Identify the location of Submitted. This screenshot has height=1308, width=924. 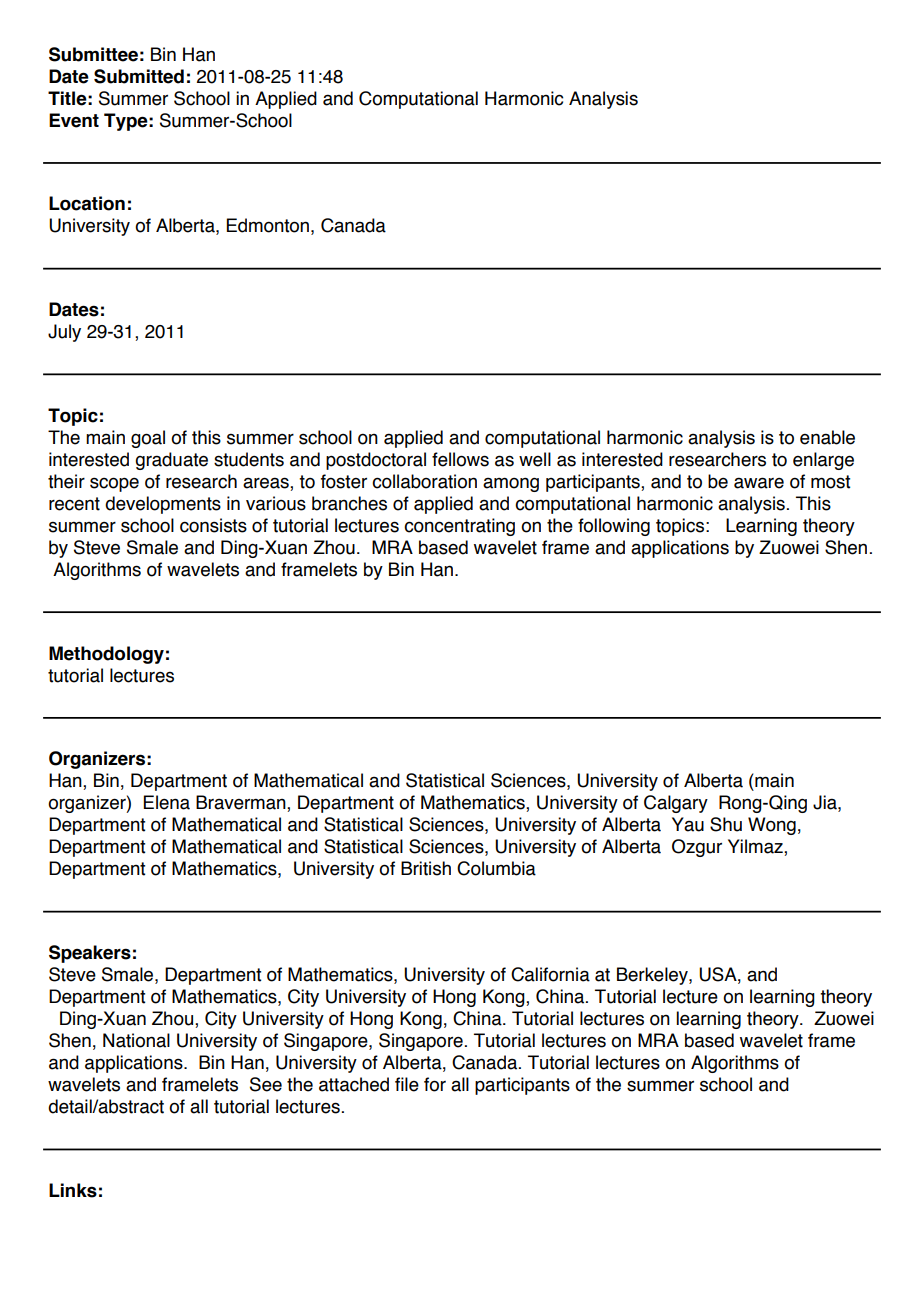
(139, 76).
